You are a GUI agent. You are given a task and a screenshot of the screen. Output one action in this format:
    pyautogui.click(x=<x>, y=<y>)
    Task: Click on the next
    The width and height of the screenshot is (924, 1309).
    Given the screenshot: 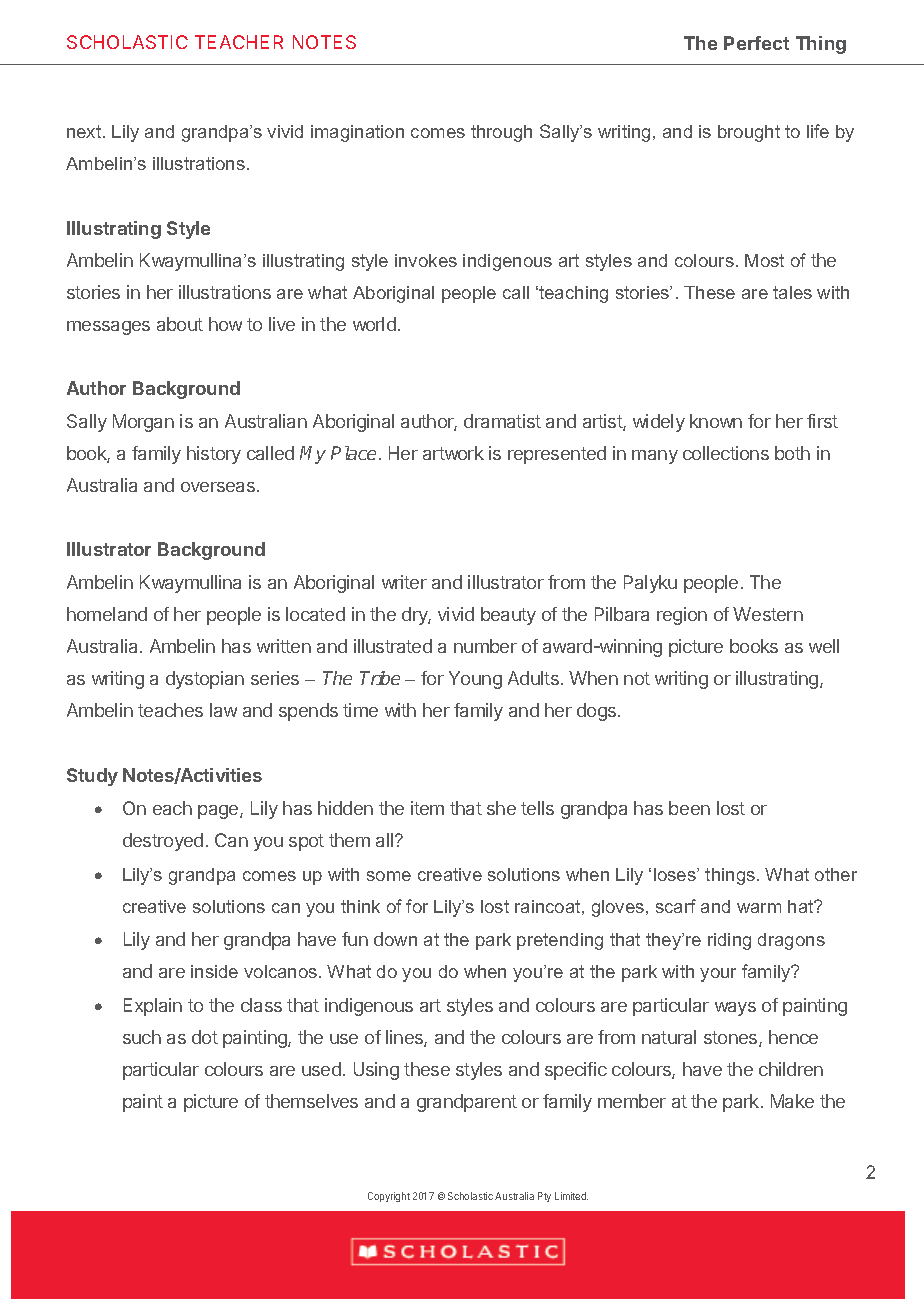 What is the action you would take?
    pyautogui.click(x=85, y=131)
